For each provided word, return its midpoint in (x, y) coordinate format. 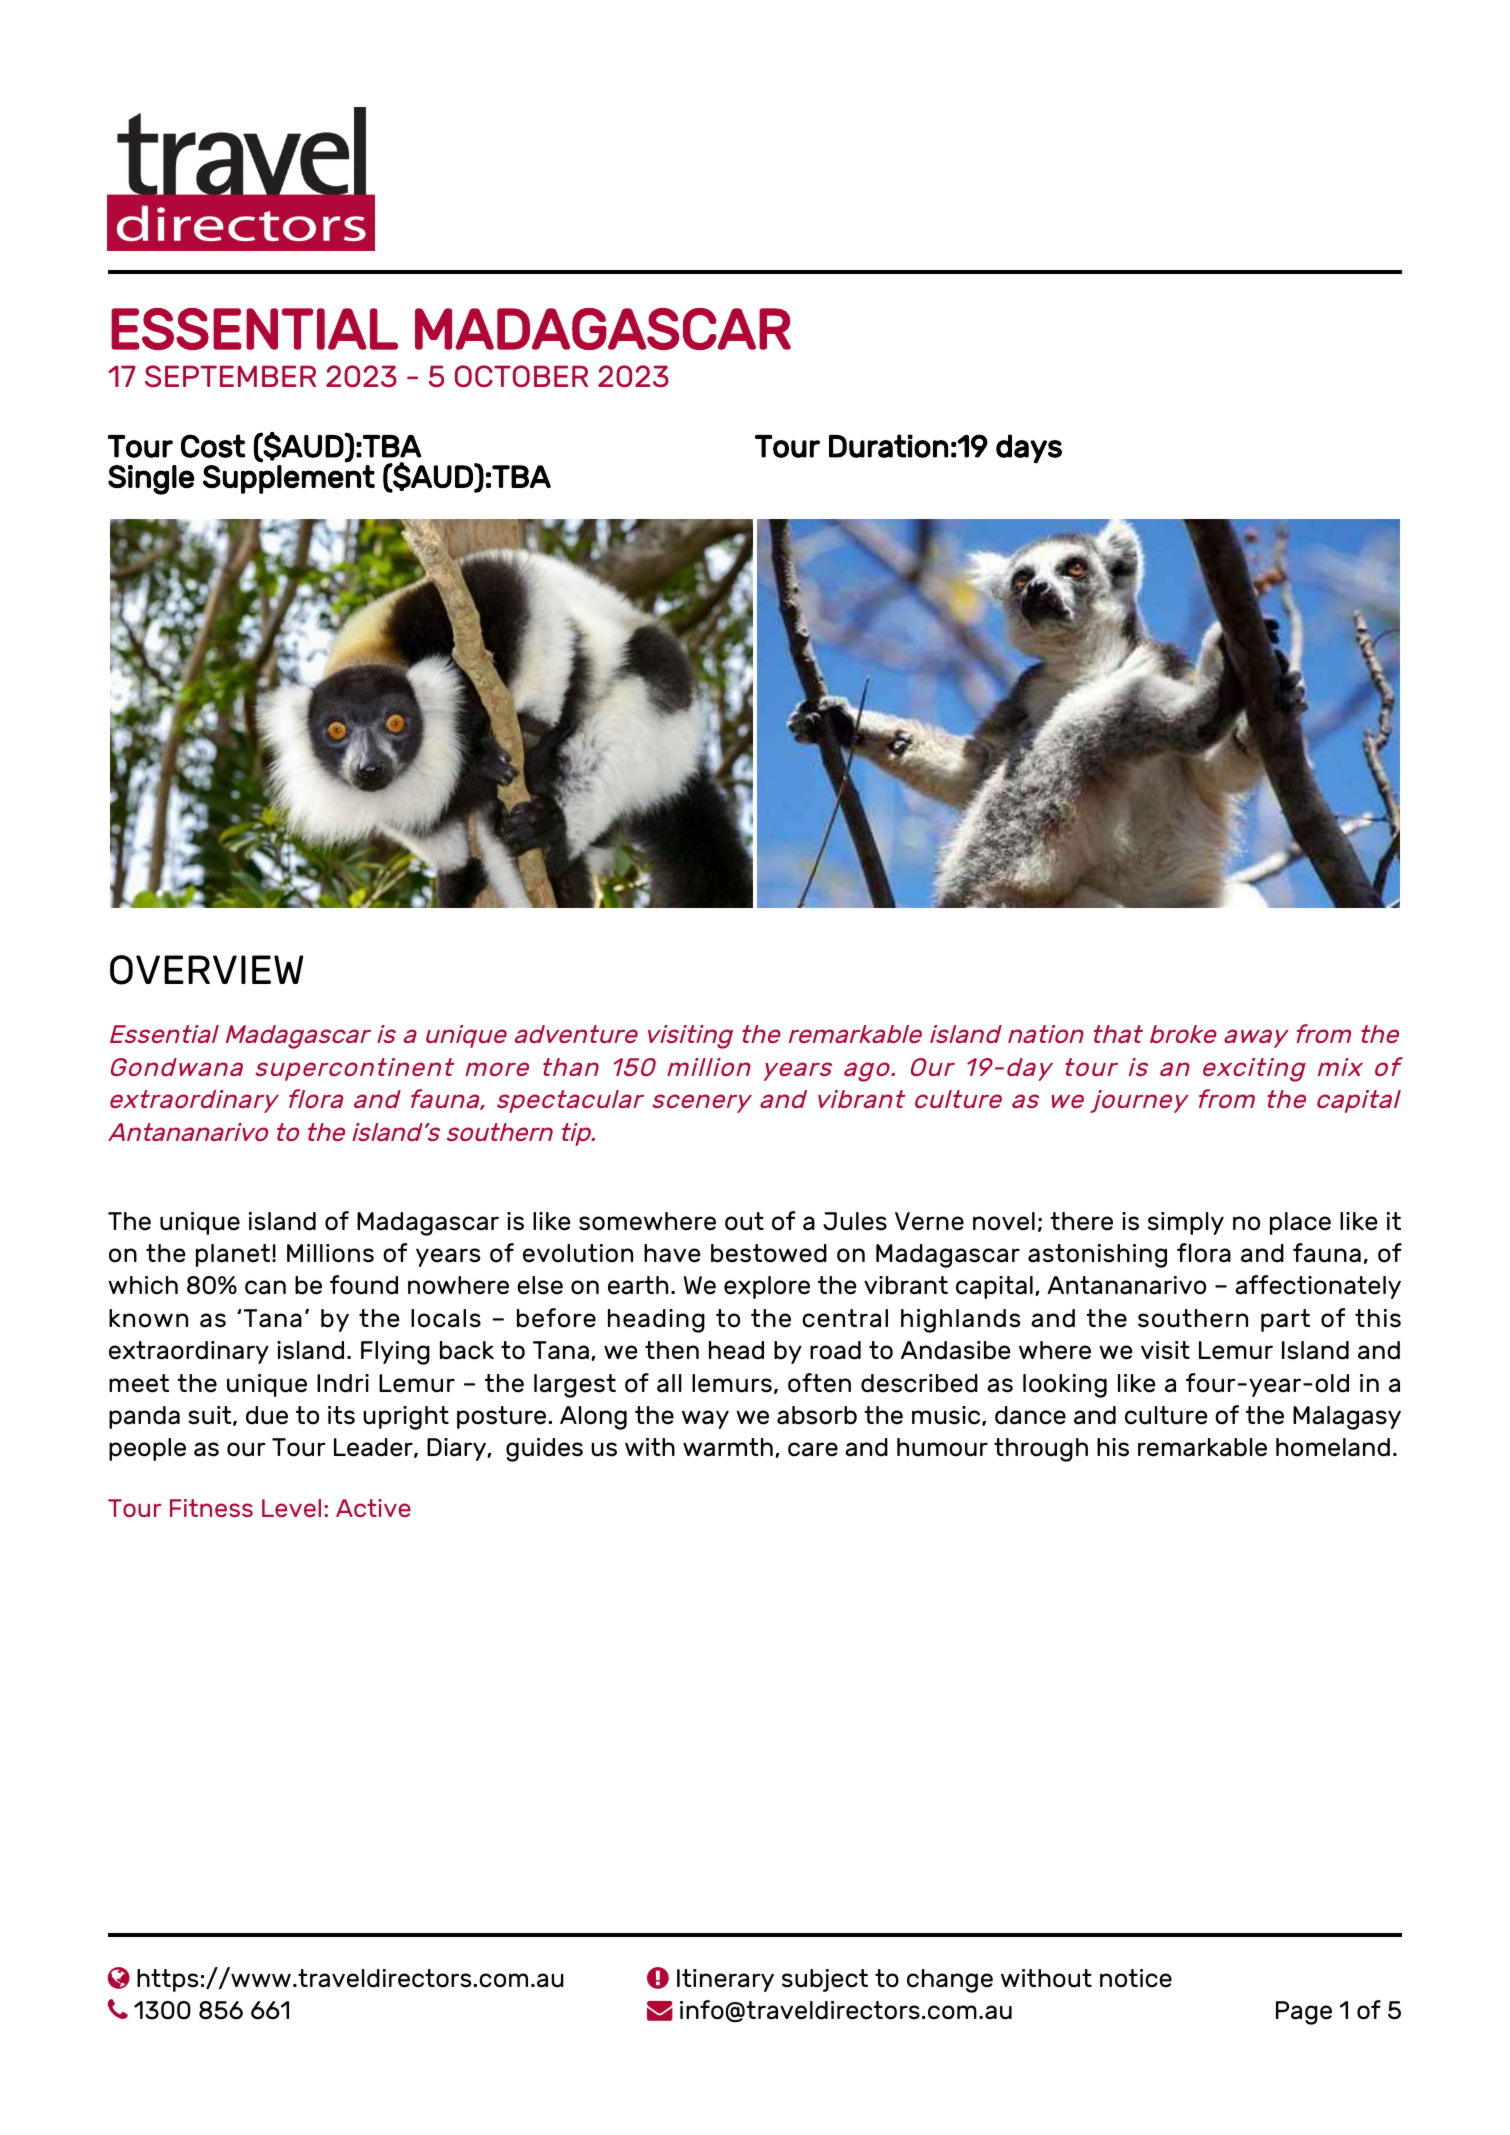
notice (1136, 1978)
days (1029, 448)
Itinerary (725, 1980)
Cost (213, 446)
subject (825, 1980)
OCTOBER (521, 376)
